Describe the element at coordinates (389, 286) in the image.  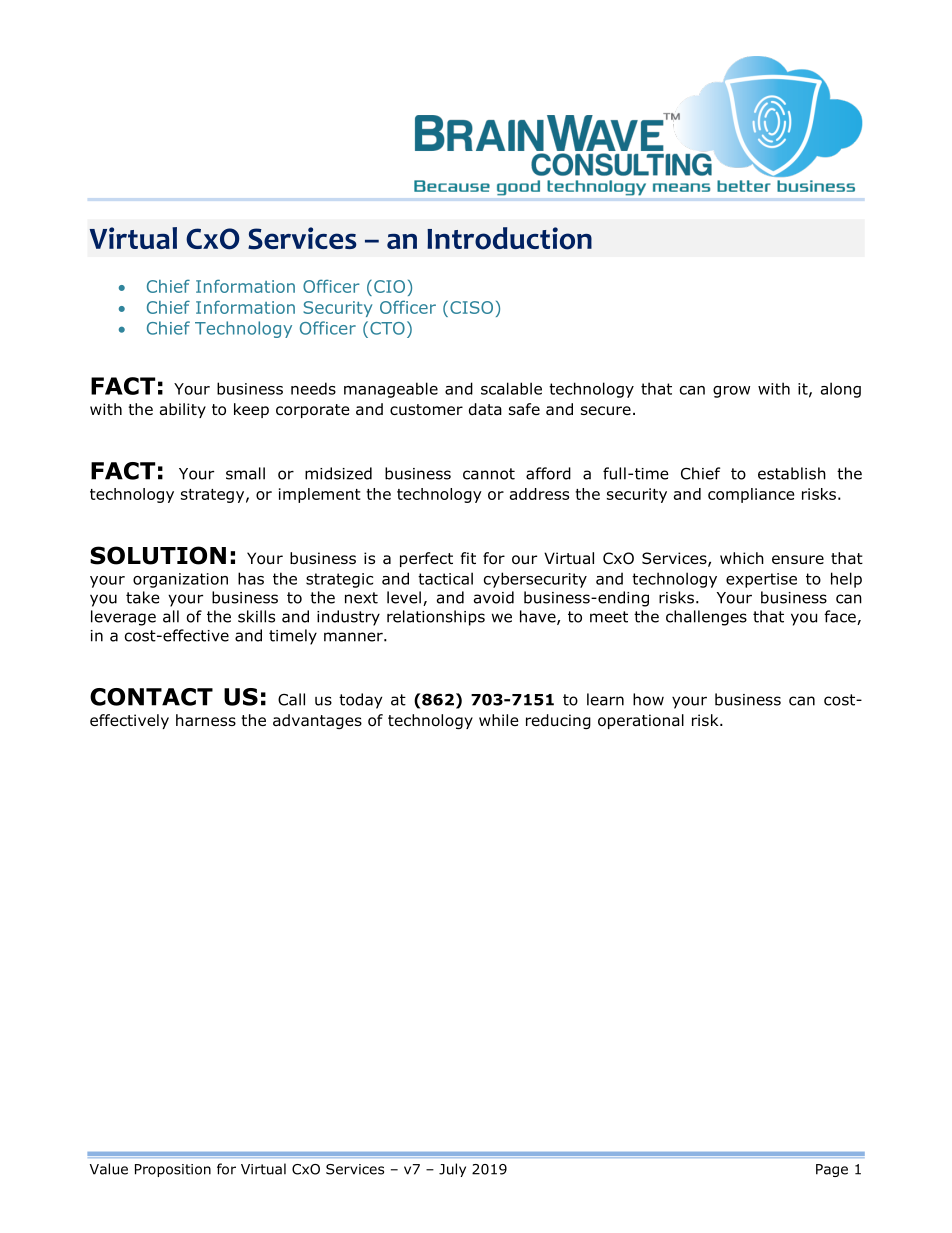
I see `CIO` at that location.
